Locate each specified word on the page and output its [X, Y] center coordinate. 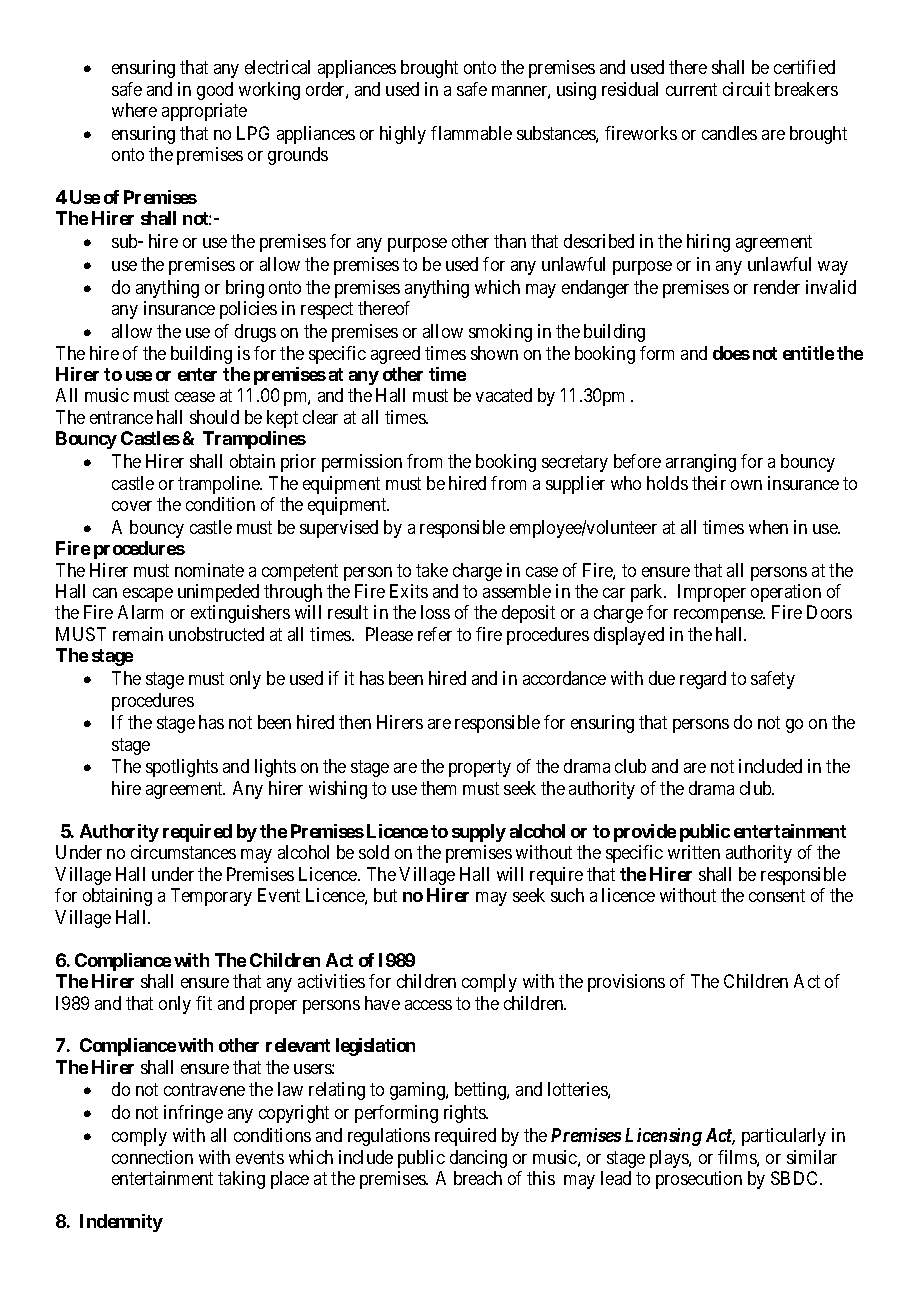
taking [241, 1180]
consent [777, 896]
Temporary [211, 897]
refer [435, 634]
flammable [471, 133]
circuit [746, 89]
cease [195, 397]
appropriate [204, 112]
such [567, 895]
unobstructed [216, 634]
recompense [719, 616]
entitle [808, 353]
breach [478, 1178]
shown [494, 353]
